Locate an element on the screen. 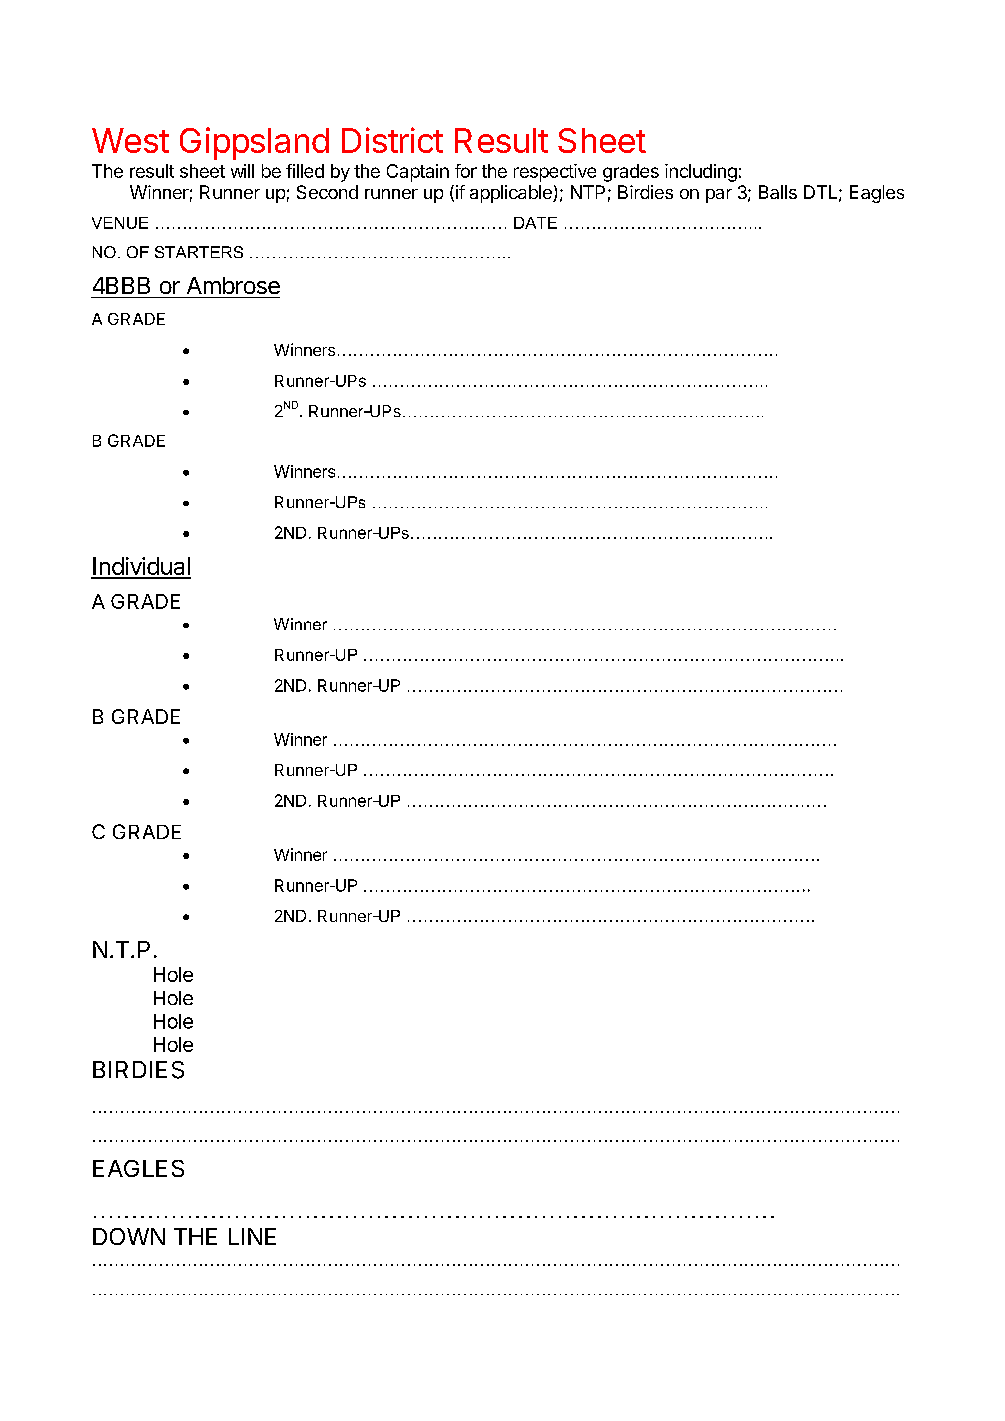 The image size is (1005, 1421). Balls is located at coordinates (778, 192).
